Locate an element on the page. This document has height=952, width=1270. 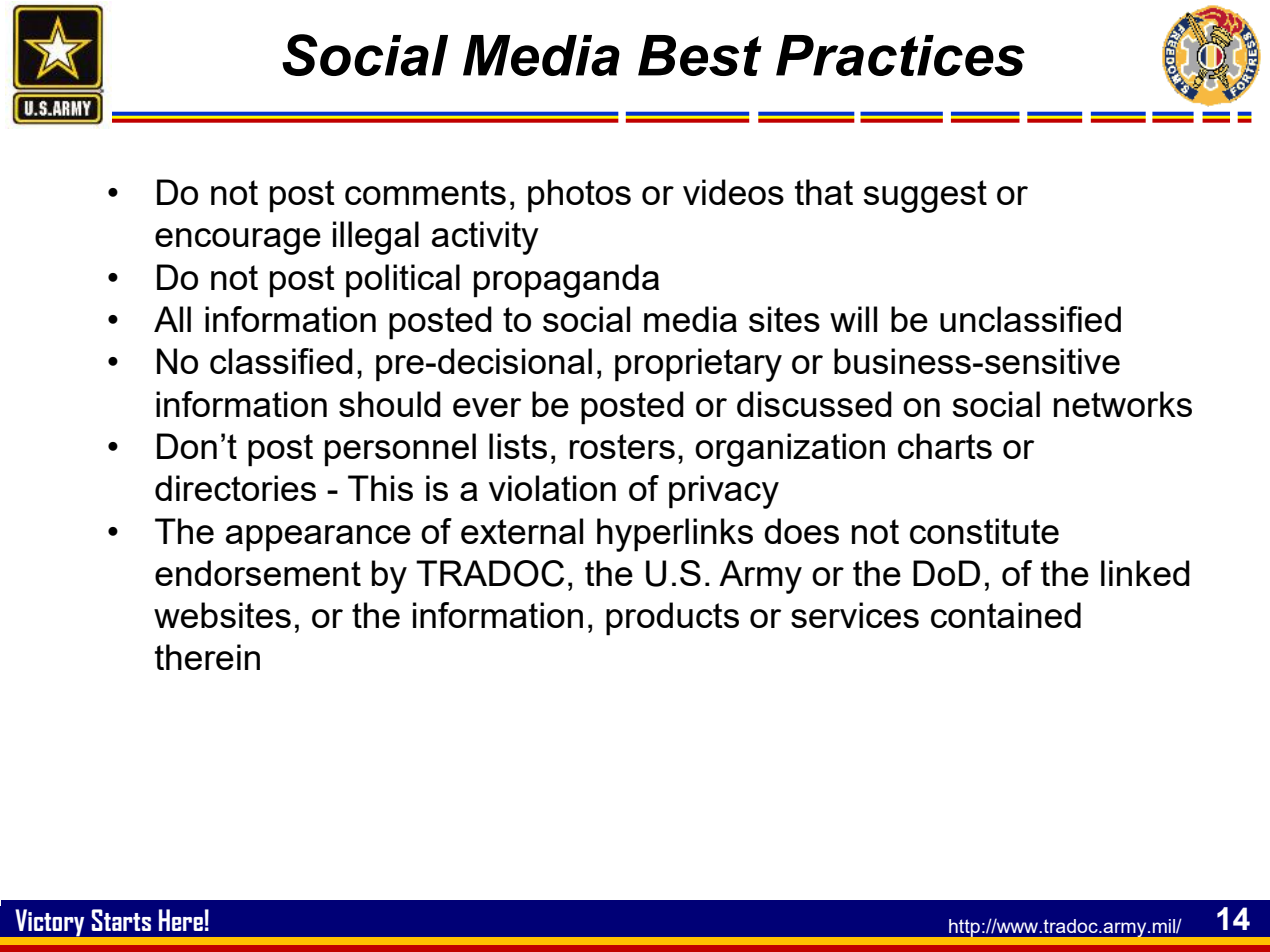
Starts is located at coordinates (121, 920).
